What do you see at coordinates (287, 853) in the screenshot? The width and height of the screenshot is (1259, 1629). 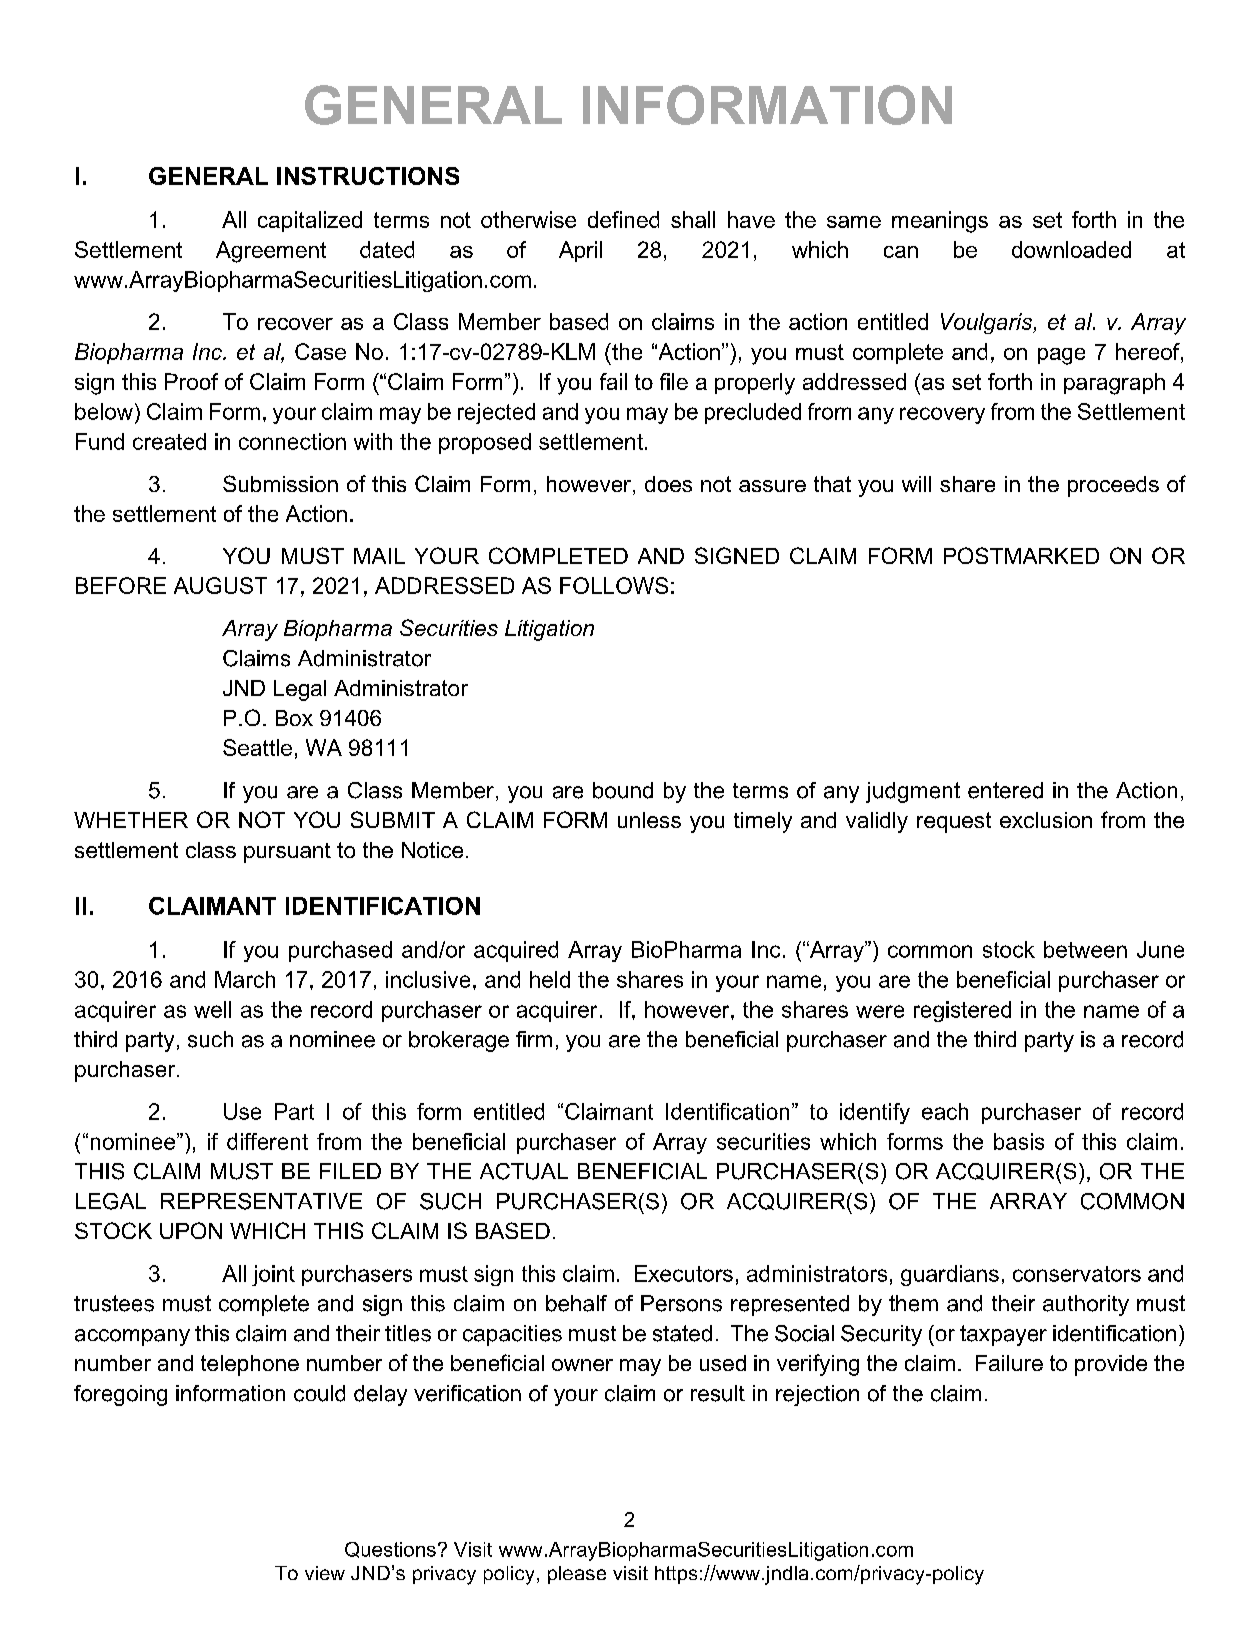 I see `pursuant` at bounding box center [287, 853].
